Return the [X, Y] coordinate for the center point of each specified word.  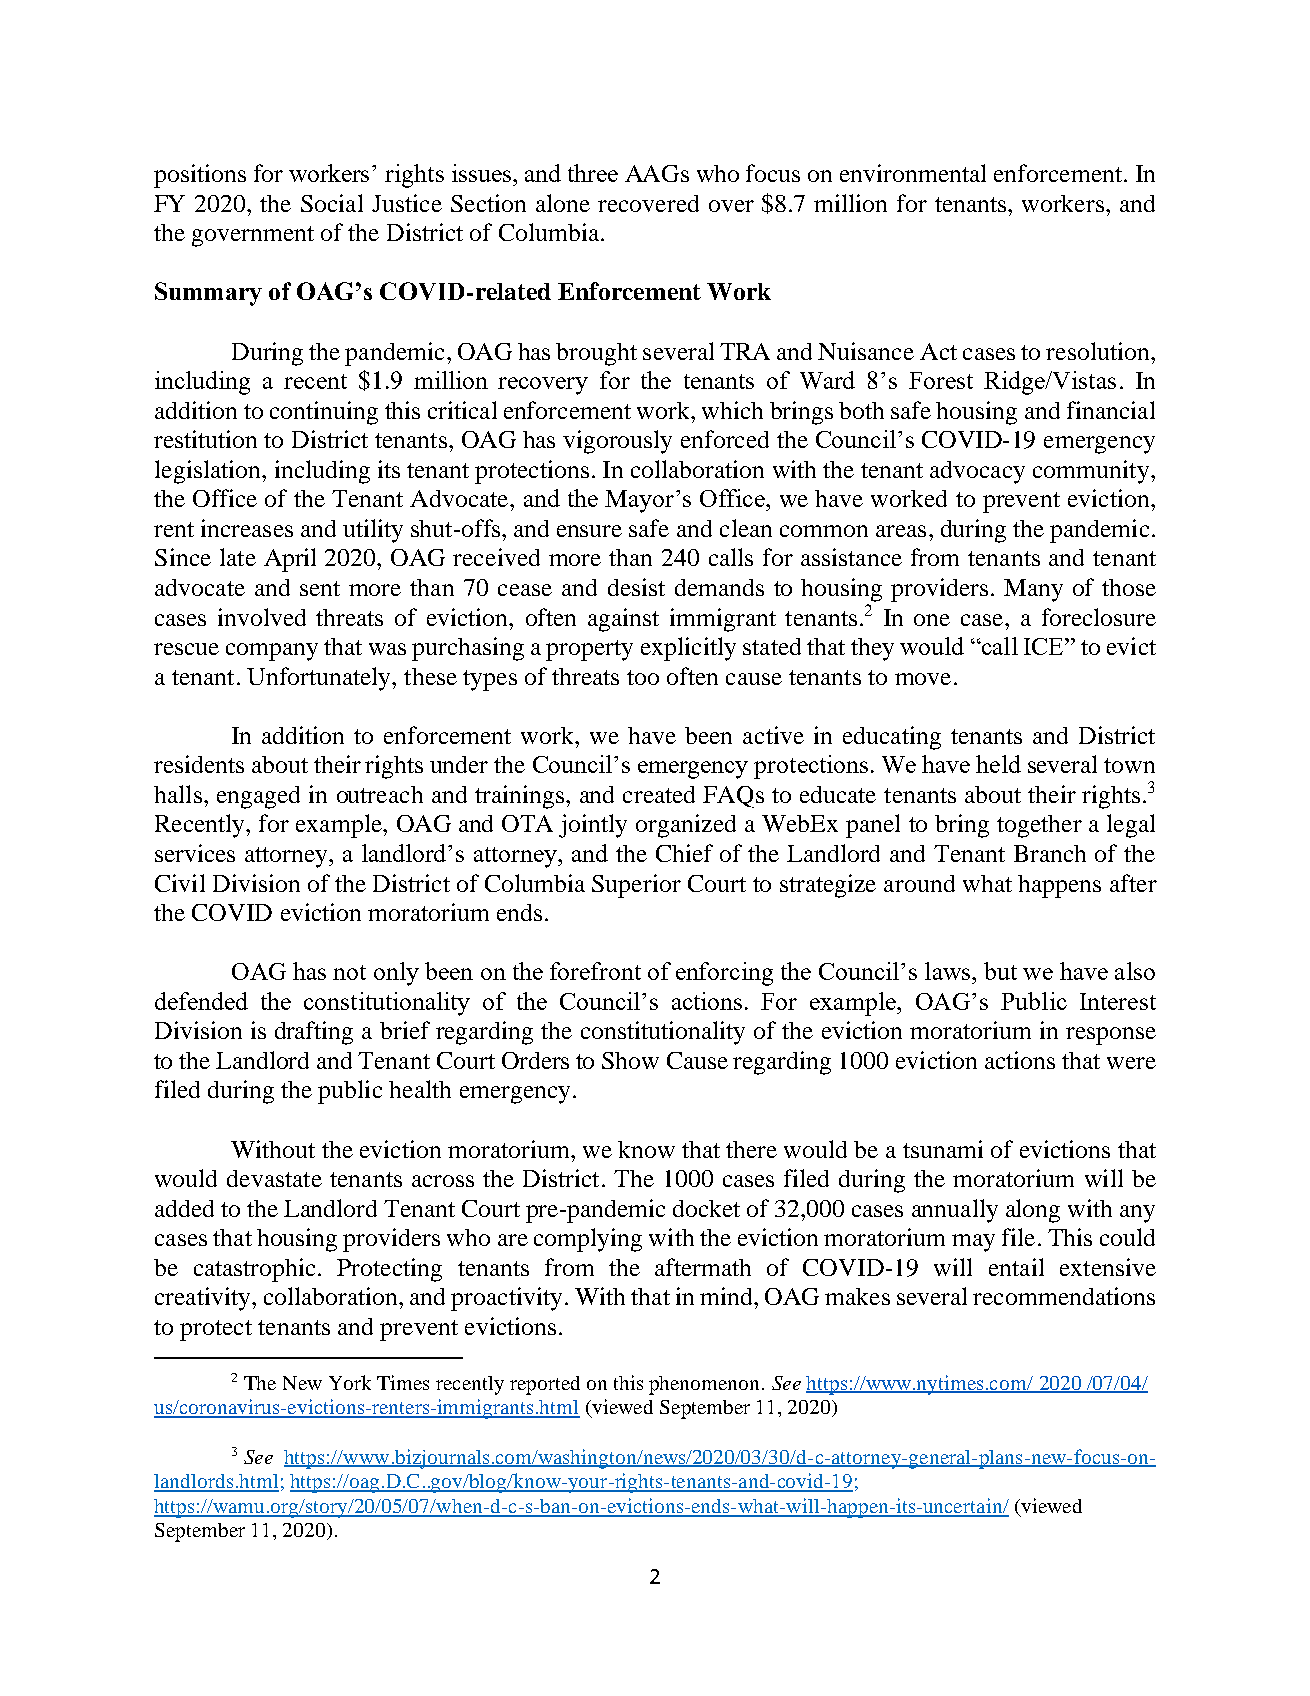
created [659, 794]
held [998, 764]
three [593, 173]
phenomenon [704, 1385]
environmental [913, 173]
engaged [258, 797]
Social [332, 203]
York [350, 1382]
